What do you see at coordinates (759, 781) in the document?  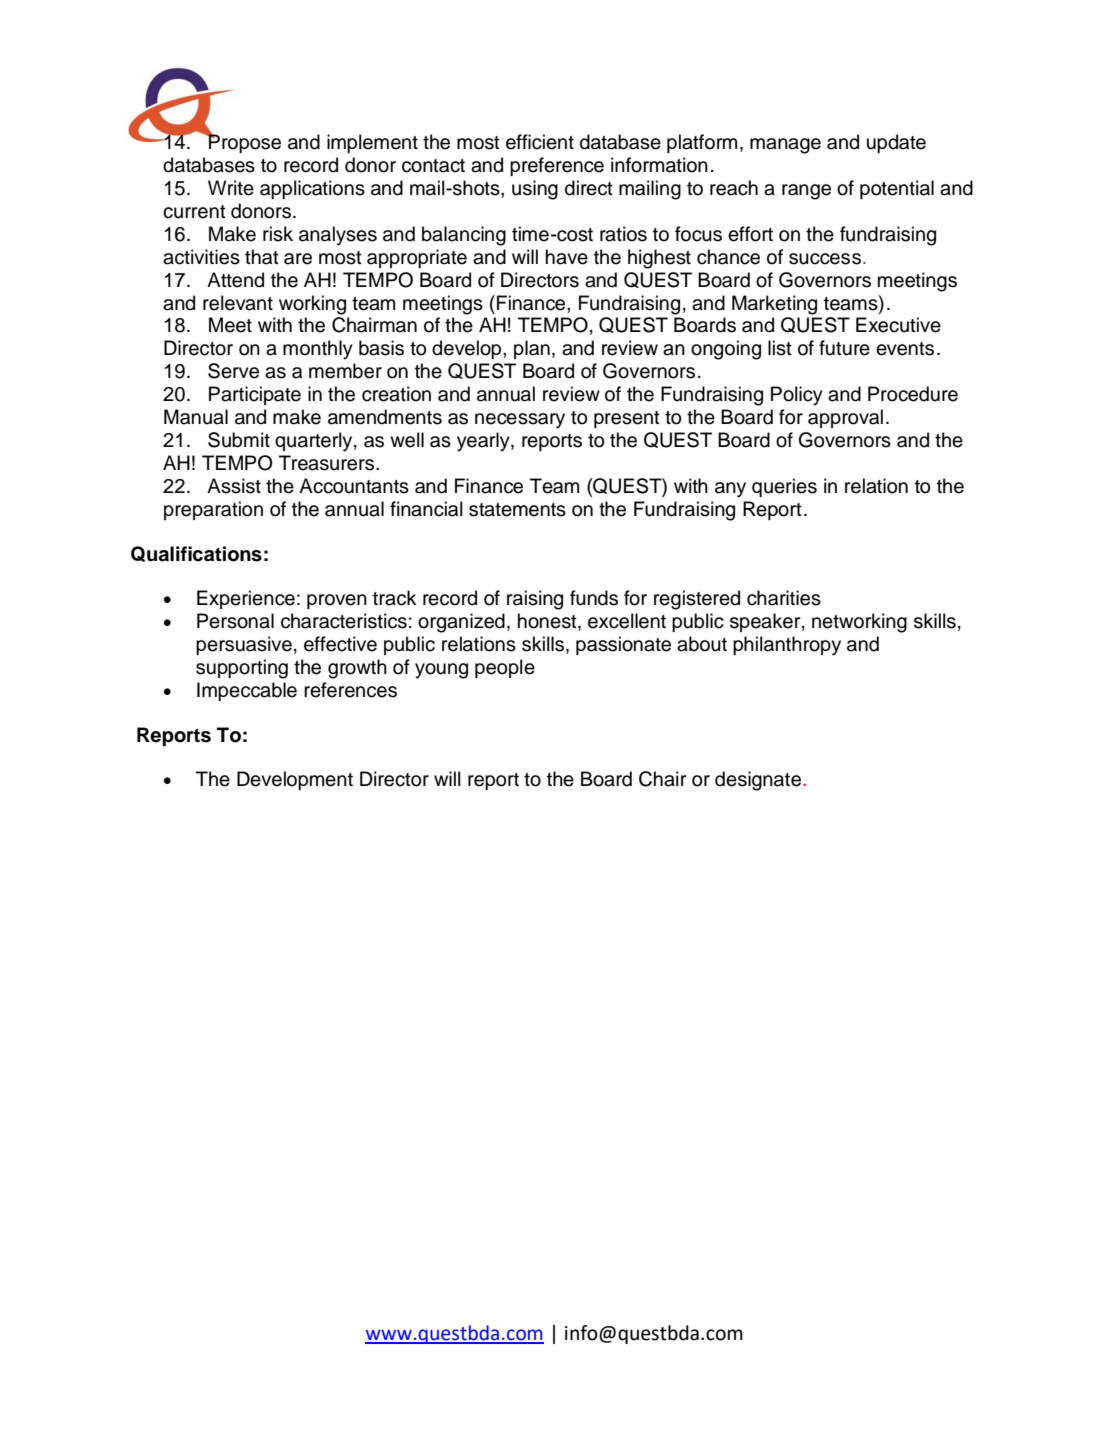 I see `designate` at bounding box center [759, 781].
